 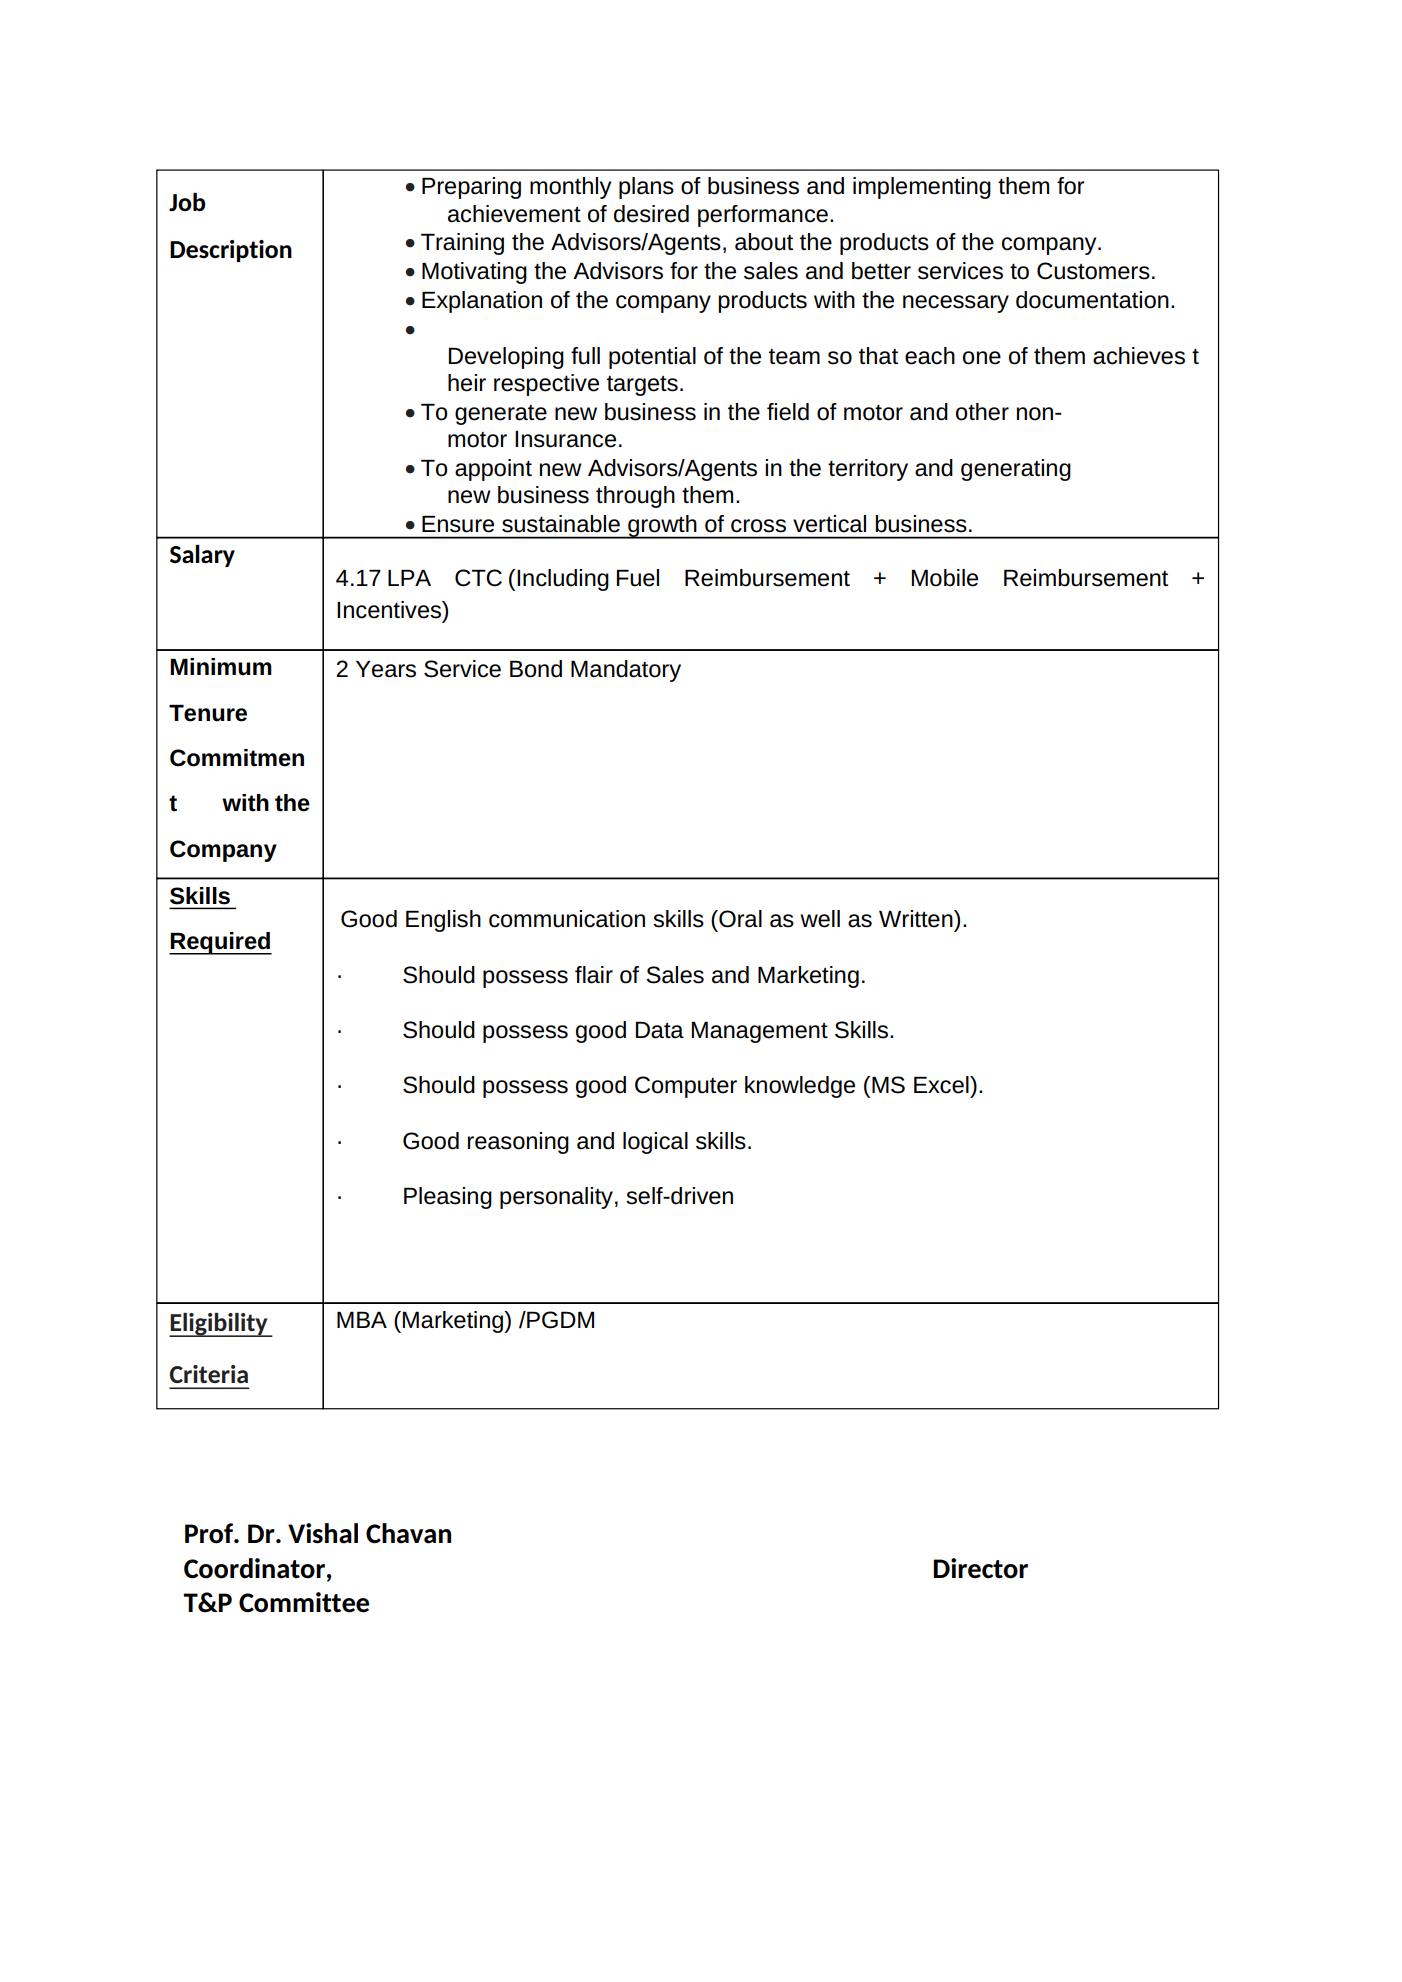 I want to click on desired, so click(x=651, y=214).
